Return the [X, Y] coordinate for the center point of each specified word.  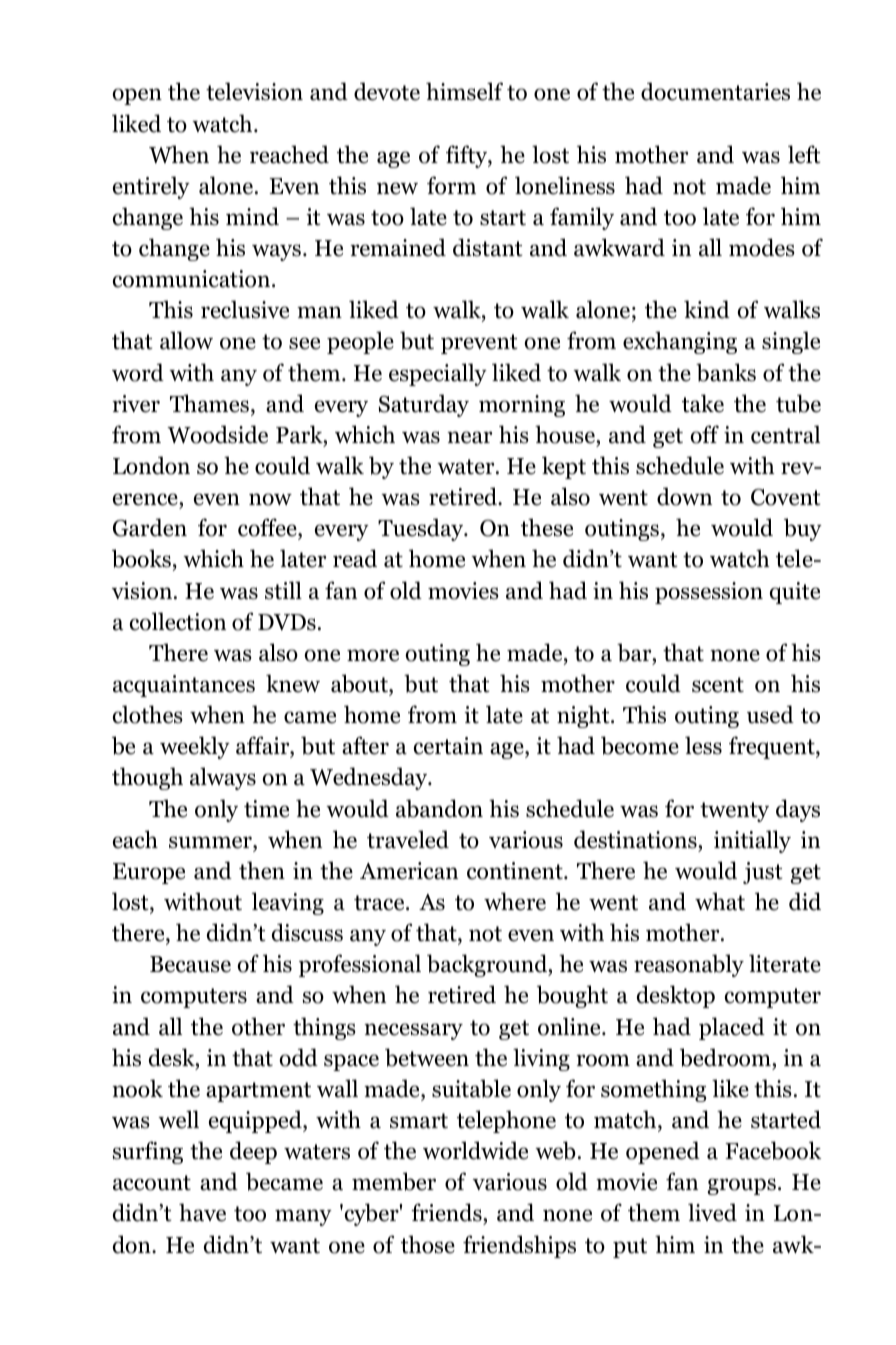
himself [464, 91]
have [202, 1212]
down [684, 496]
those [428, 1244]
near [470, 437]
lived [712, 1212]
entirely [151, 187]
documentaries [715, 91]
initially [752, 841]
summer [211, 842]
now [270, 499]
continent [516, 871]
